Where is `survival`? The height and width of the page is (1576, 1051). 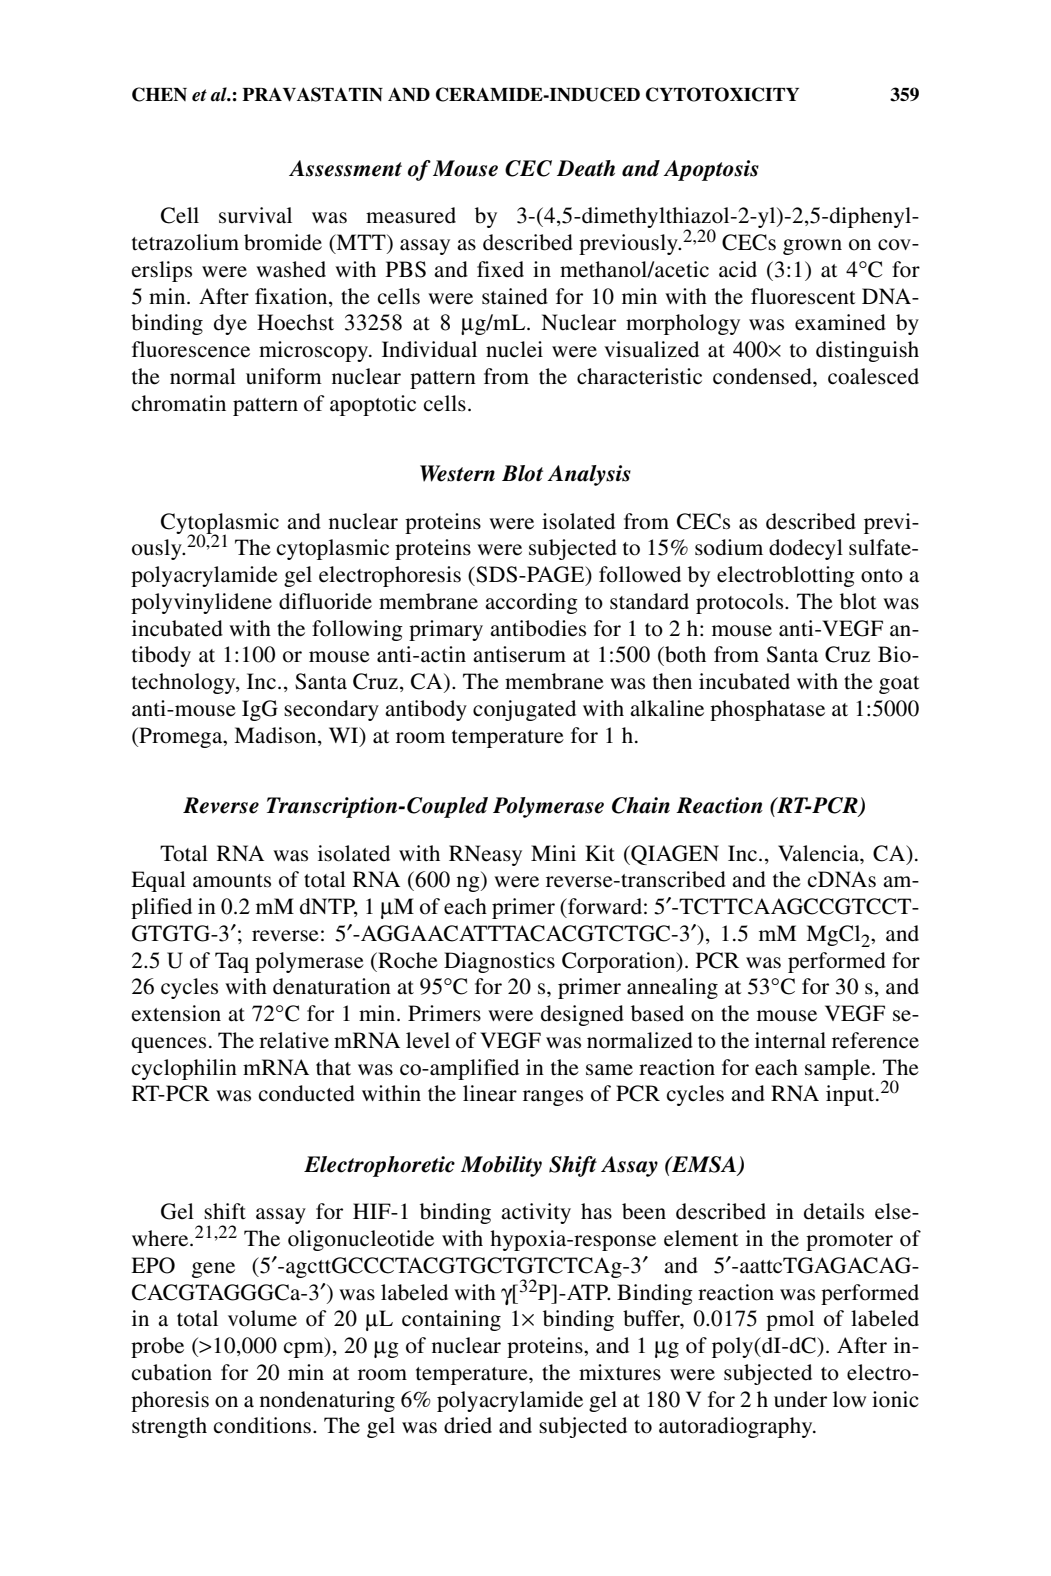 survival is located at coordinates (255, 215).
